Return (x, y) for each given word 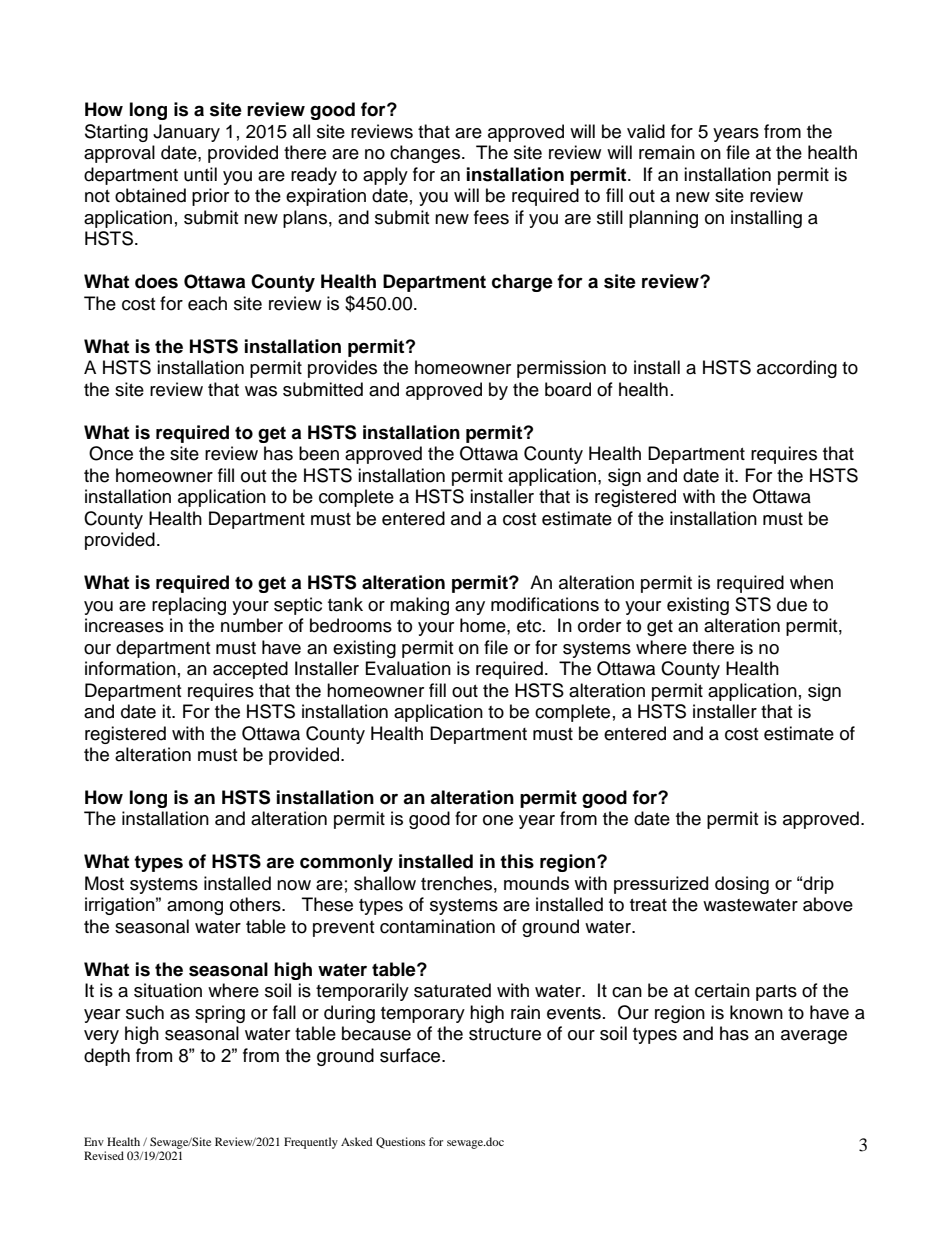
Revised (104, 1155)
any (470, 608)
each (207, 303)
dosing (742, 885)
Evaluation (408, 668)
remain (667, 152)
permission (561, 369)
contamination (437, 926)
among (195, 908)
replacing (189, 606)
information (130, 668)
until (200, 174)
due (792, 604)
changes (426, 154)
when (811, 582)
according (797, 369)
